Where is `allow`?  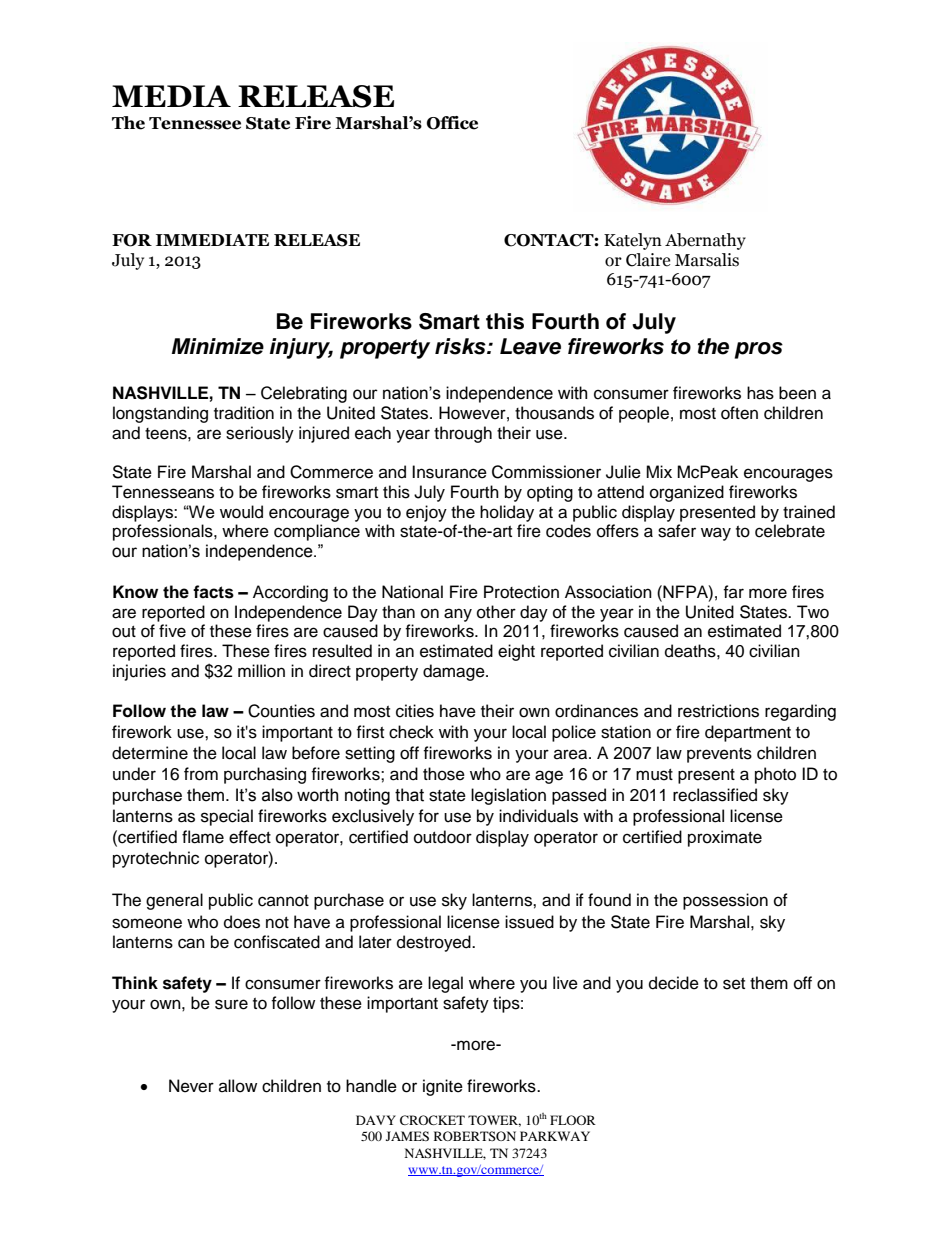 allow is located at coordinates (238, 1086).
